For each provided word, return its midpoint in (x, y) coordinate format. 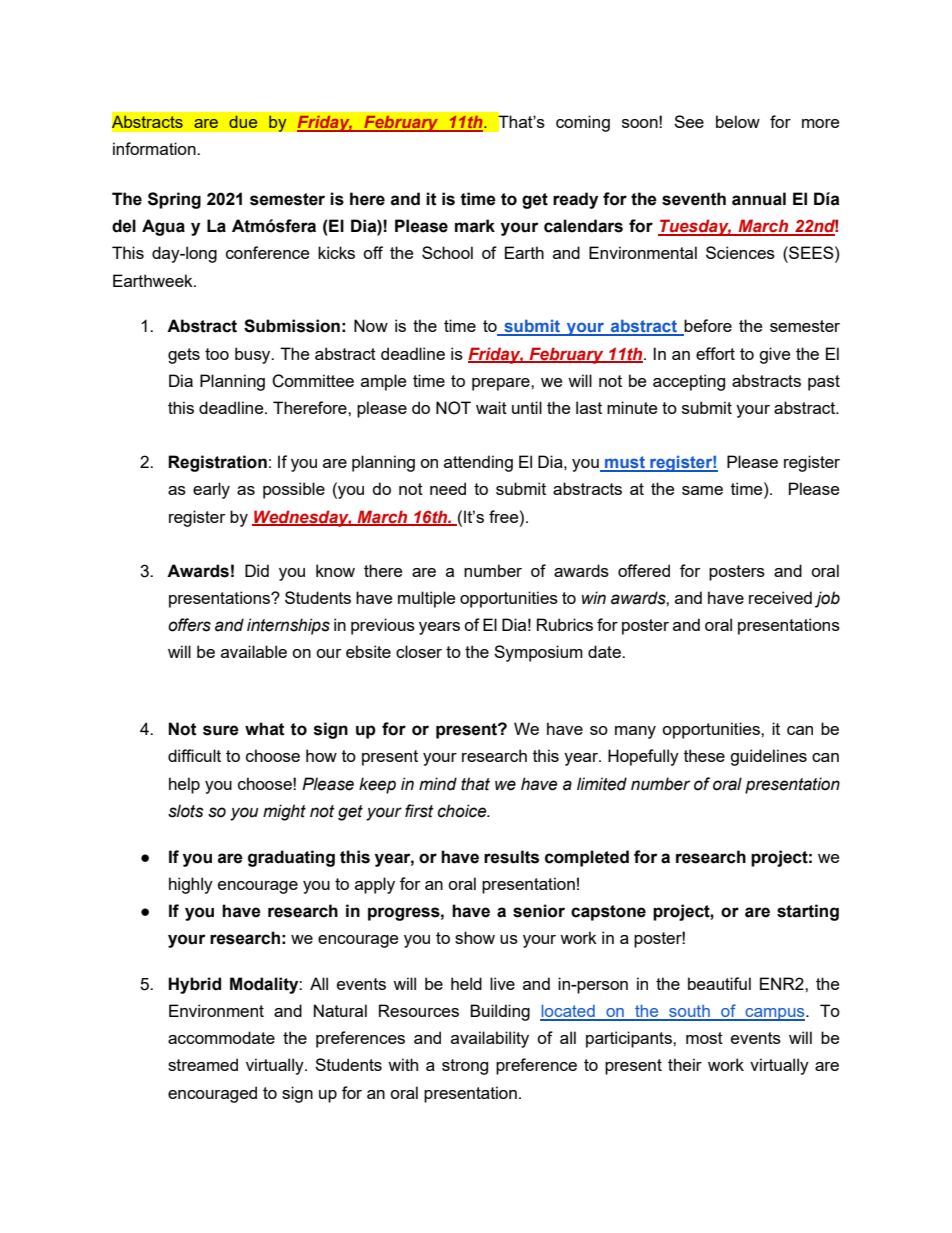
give (774, 355)
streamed (203, 1064)
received (780, 597)
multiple (426, 599)
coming (583, 123)
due (243, 121)
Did (257, 570)
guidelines (768, 757)
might (284, 812)
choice (463, 811)
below (738, 121)
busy (254, 355)
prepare (502, 384)
